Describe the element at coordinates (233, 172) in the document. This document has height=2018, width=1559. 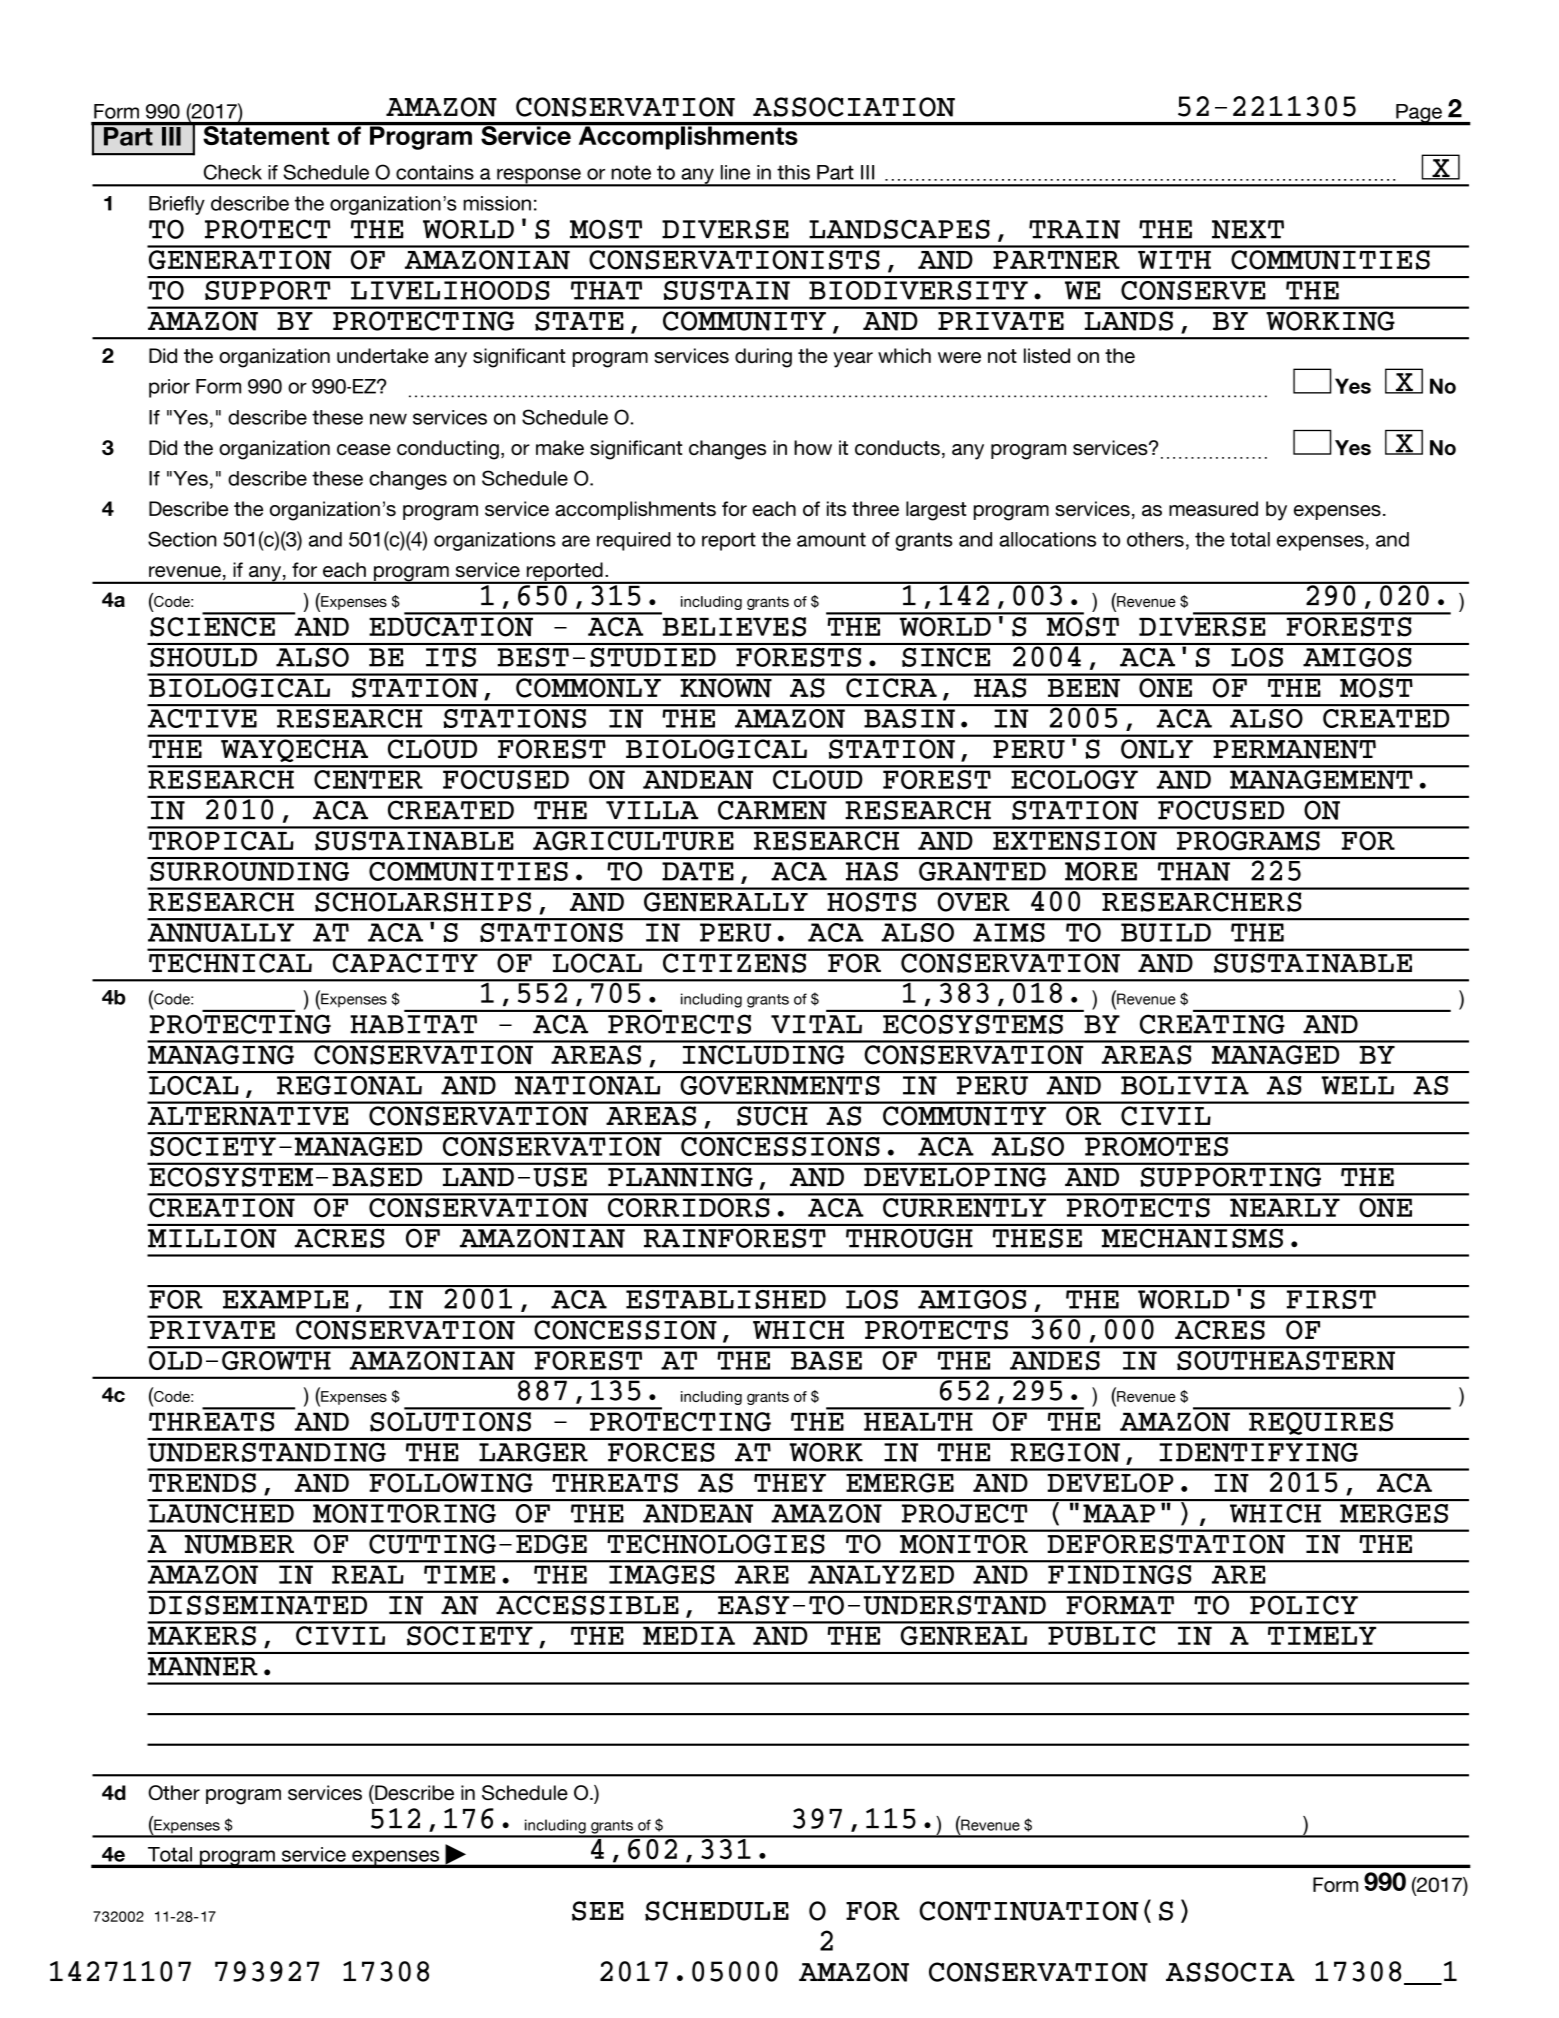
I see `Check` at that location.
